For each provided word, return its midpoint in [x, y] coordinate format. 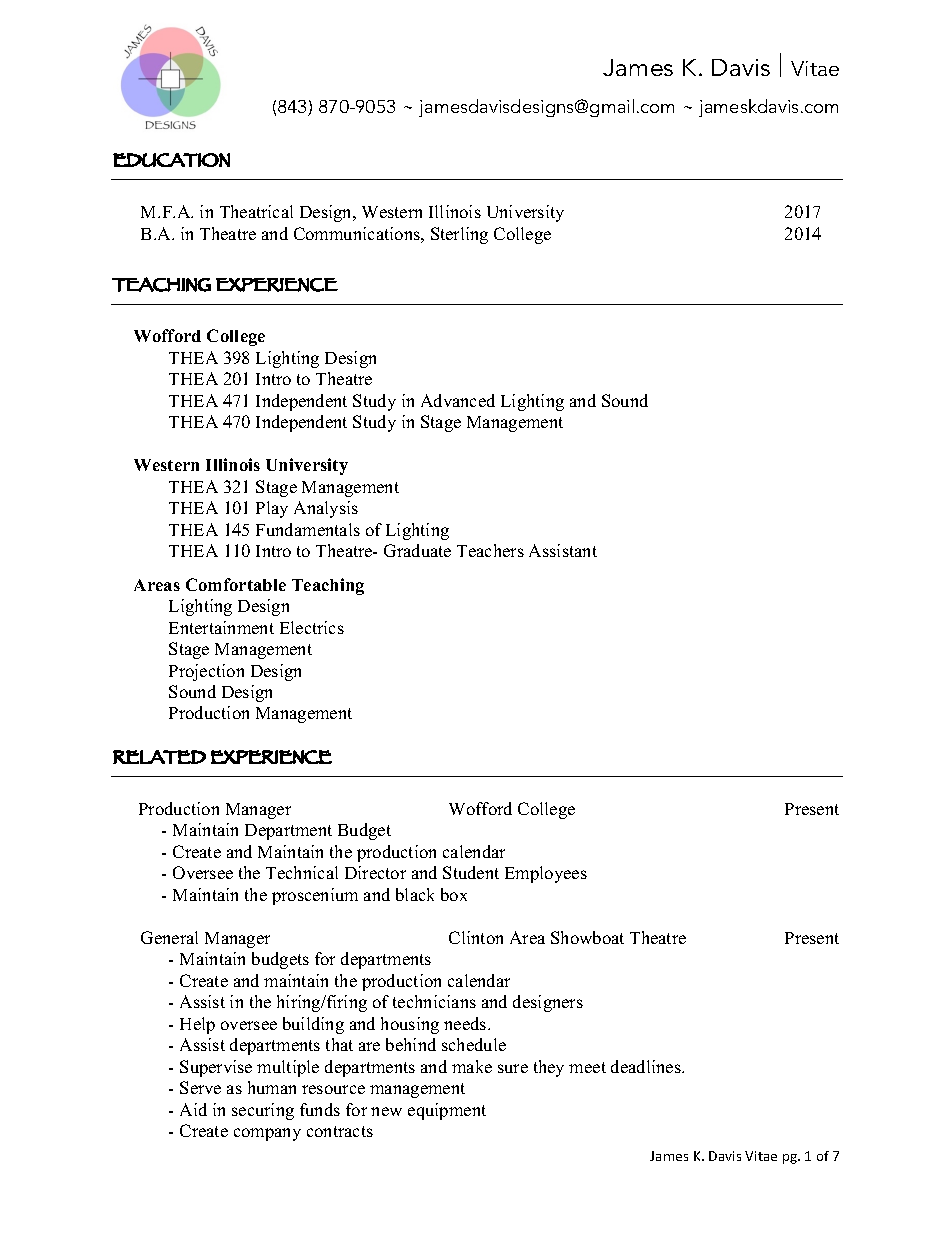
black [415, 894]
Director [375, 872]
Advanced [458, 400]
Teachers [490, 550]
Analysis [326, 509]
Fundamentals [308, 529]
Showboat [587, 937]
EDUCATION [171, 160]
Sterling [459, 235]
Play [272, 509]
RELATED [159, 757]
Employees [546, 874]
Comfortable [236, 584]
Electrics [312, 627]
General [169, 937]
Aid [193, 1109]
